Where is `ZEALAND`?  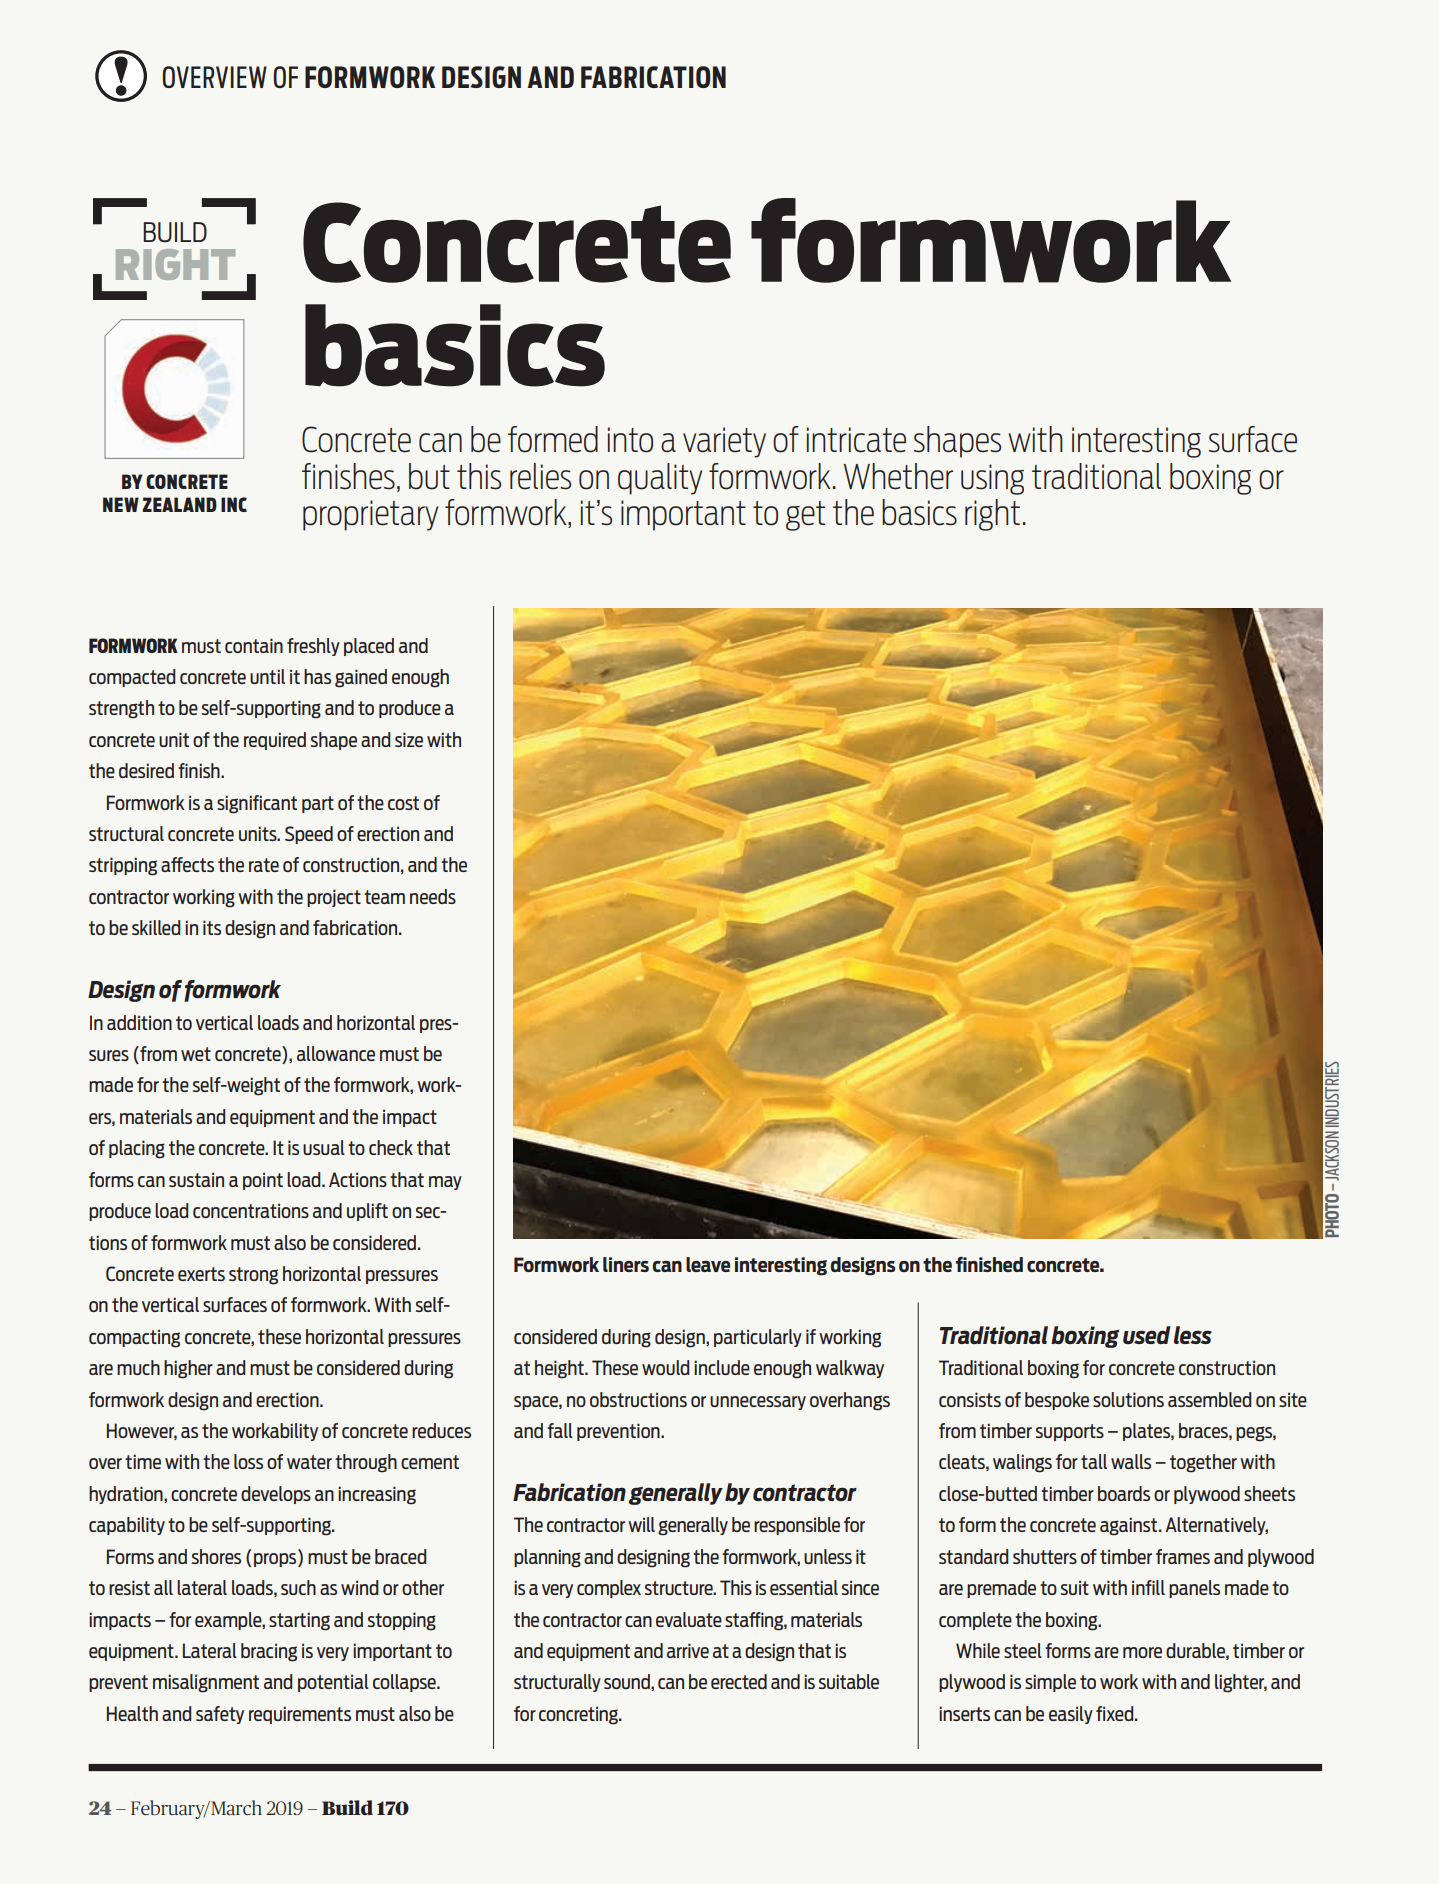 ZEALAND is located at coordinates (179, 504).
